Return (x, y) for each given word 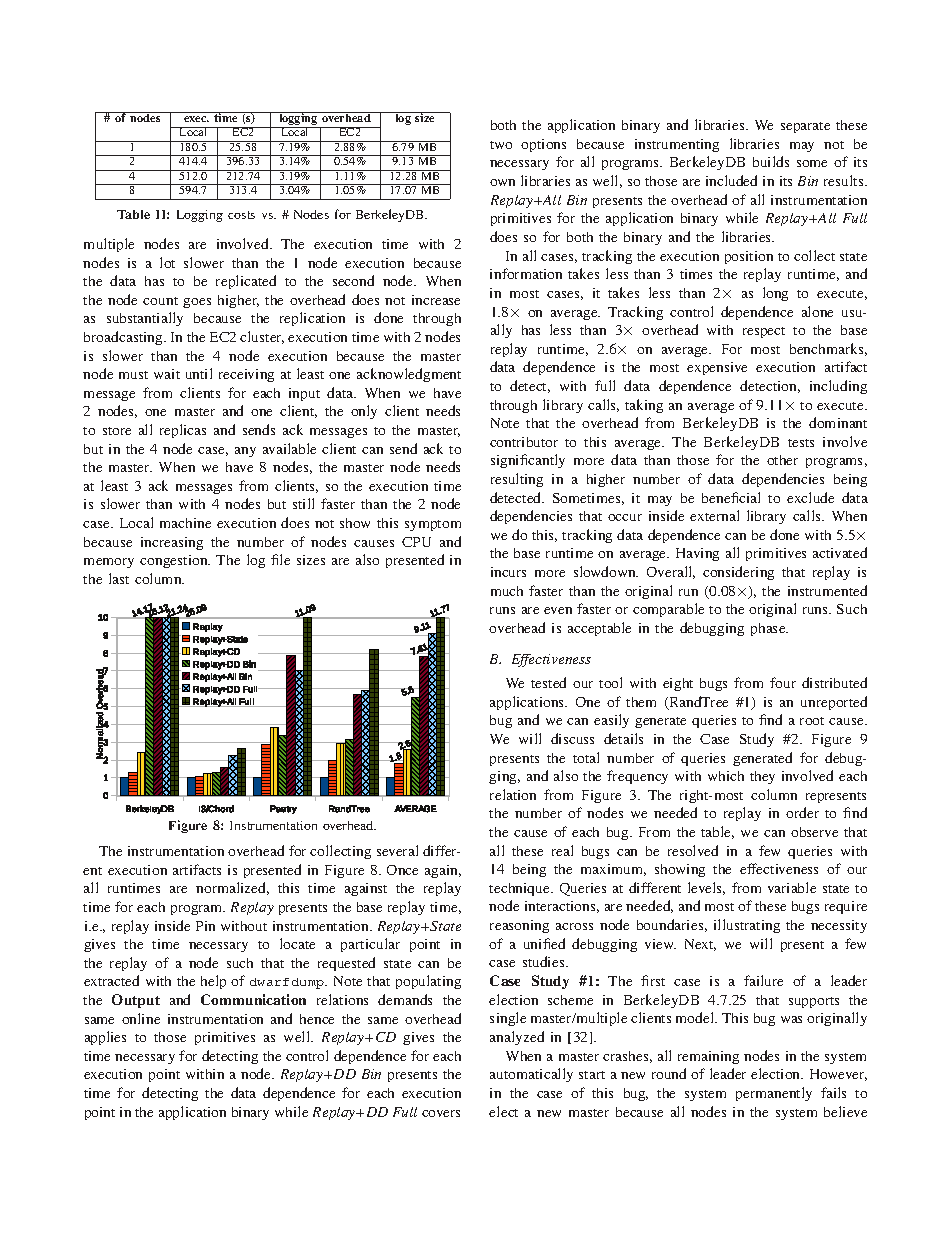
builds (771, 161)
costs (241, 215)
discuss (572, 738)
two (501, 145)
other (782, 460)
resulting (517, 480)
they (762, 777)
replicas (183, 431)
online (141, 1018)
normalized (232, 888)
